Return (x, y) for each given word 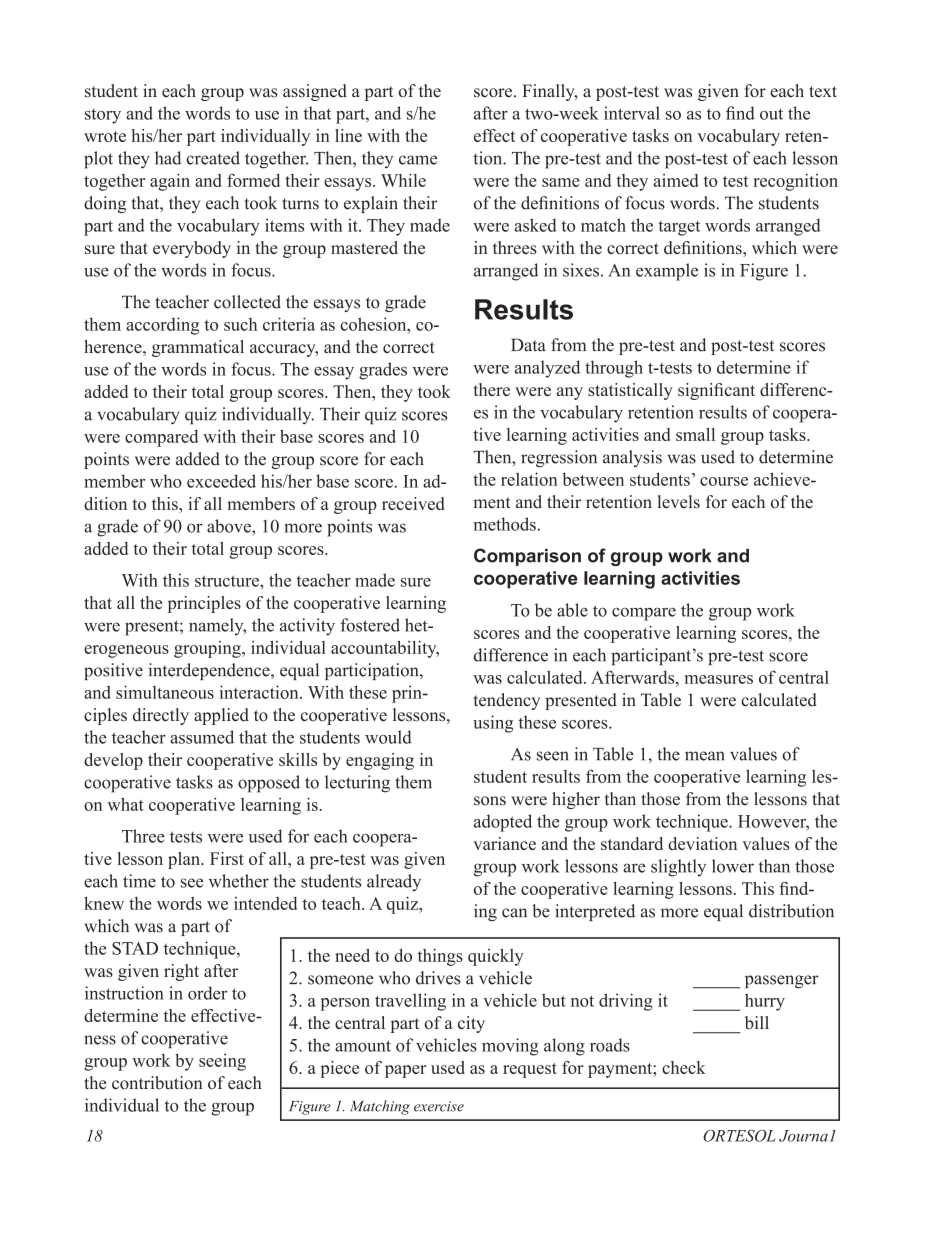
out (771, 114)
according (162, 326)
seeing (222, 1062)
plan (185, 860)
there (492, 389)
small (695, 434)
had (168, 158)
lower (733, 866)
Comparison (527, 557)
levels (679, 502)
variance (504, 843)
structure (228, 581)
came (418, 160)
